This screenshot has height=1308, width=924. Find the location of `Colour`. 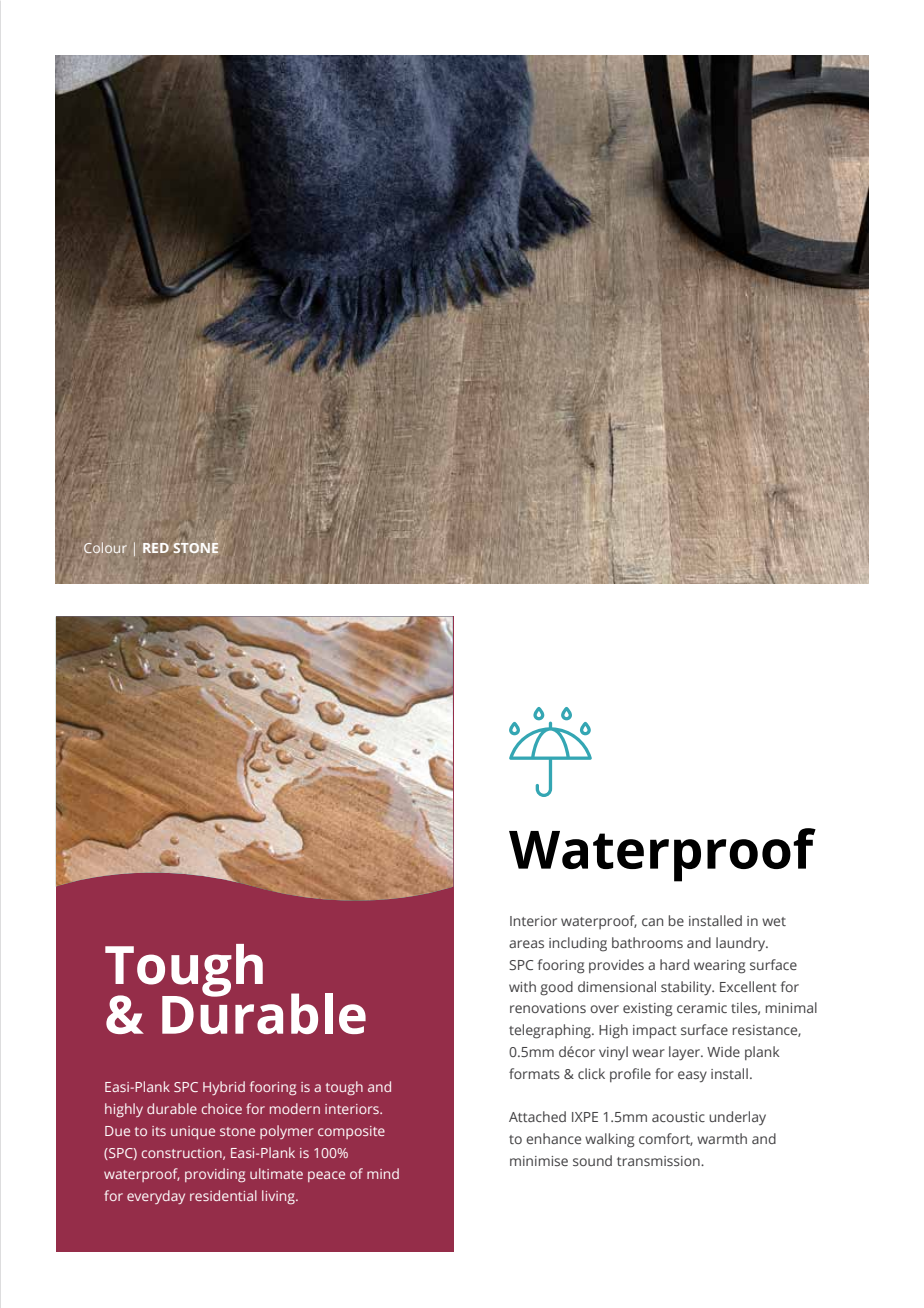

Colour is located at coordinates (105, 547).
